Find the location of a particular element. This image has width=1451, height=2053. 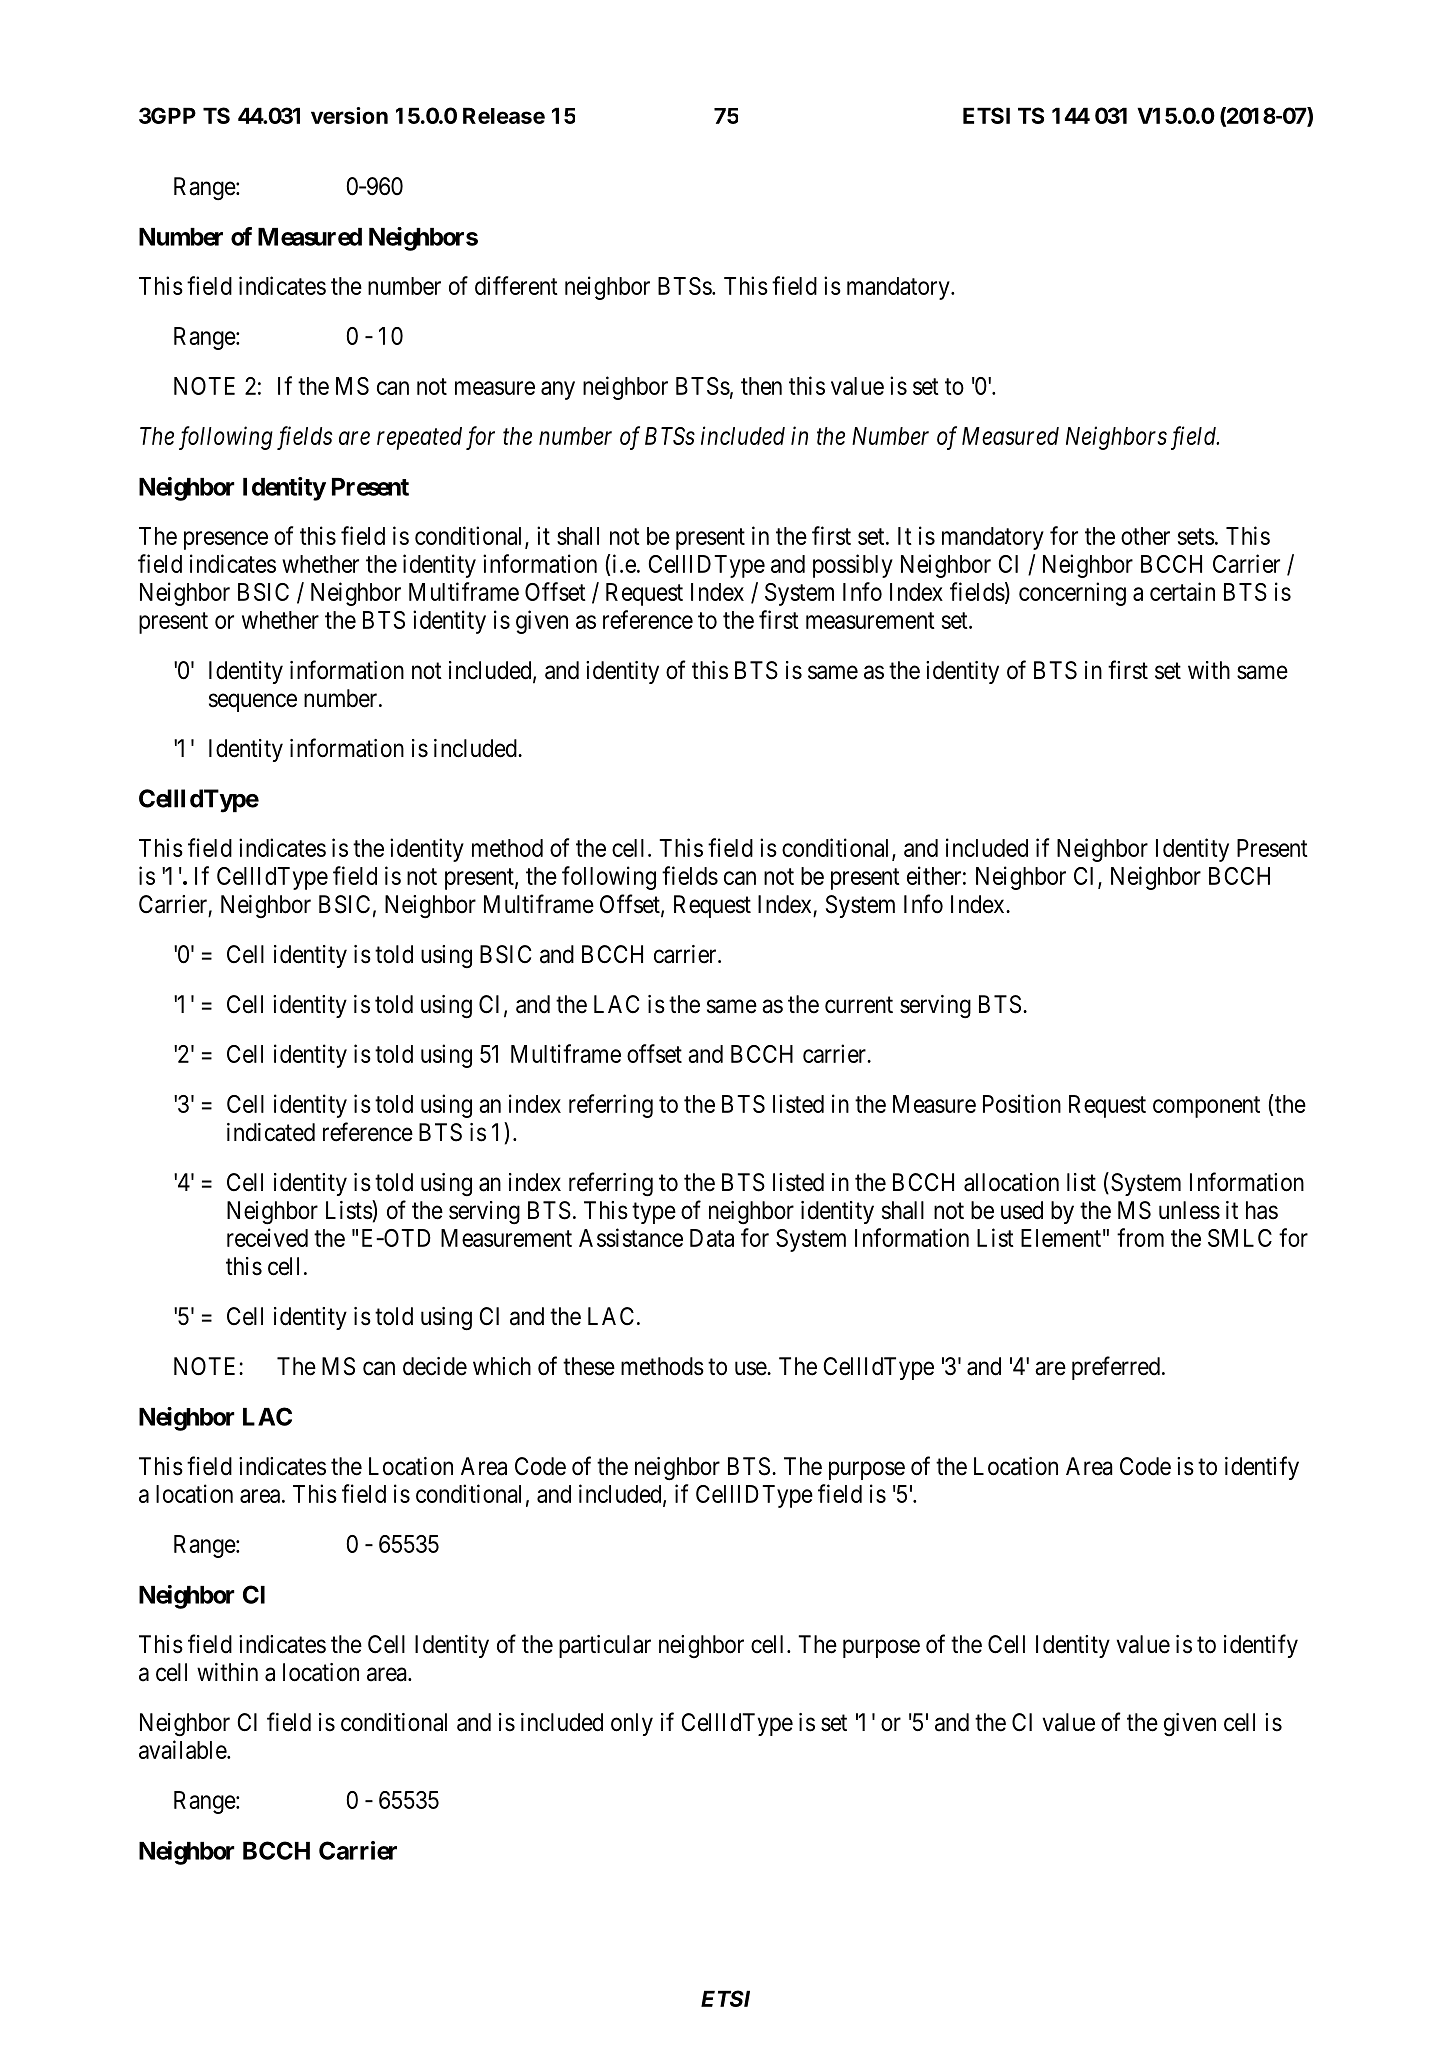

Position is located at coordinates (1022, 1103).
